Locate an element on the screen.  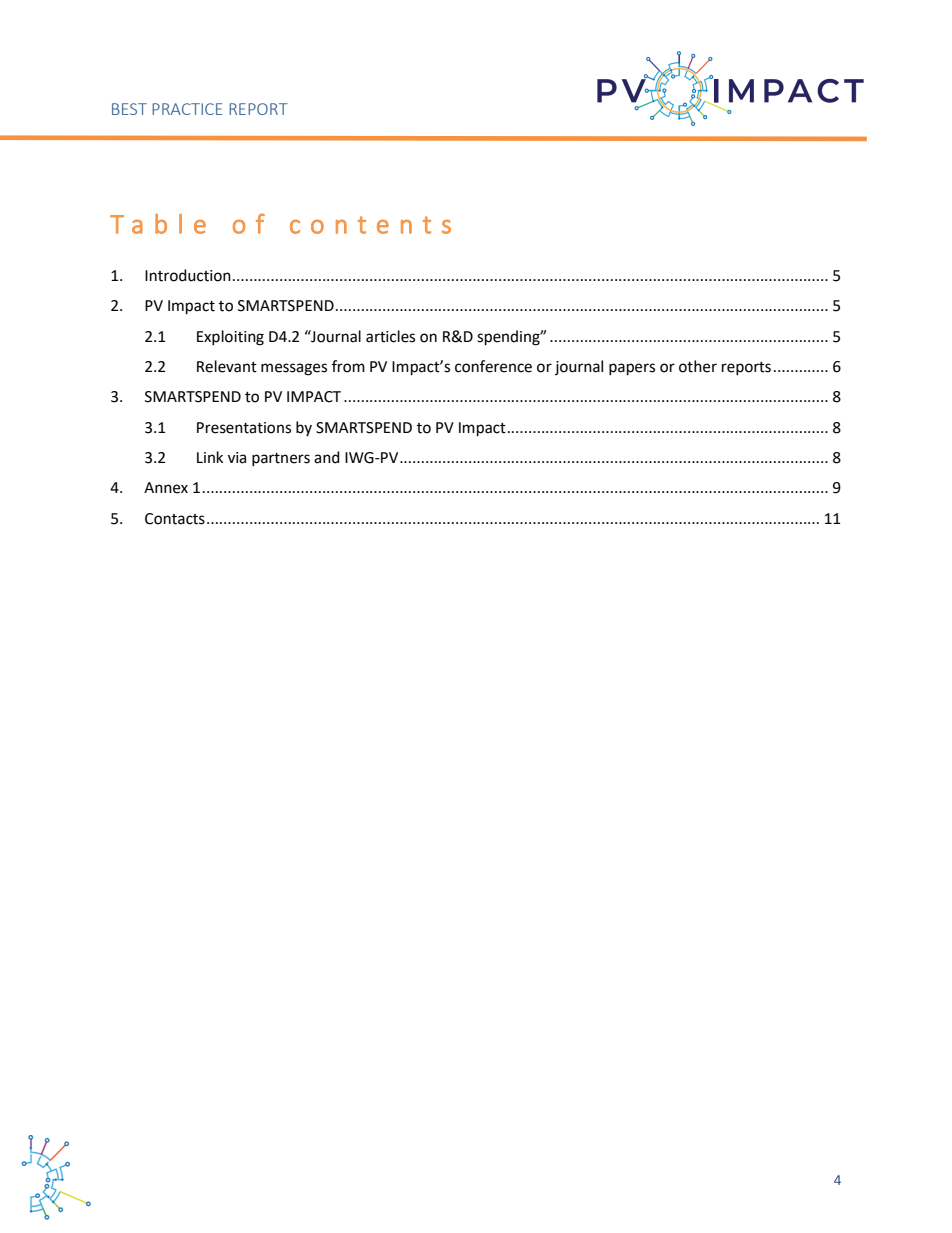
papers is located at coordinates (632, 369).
